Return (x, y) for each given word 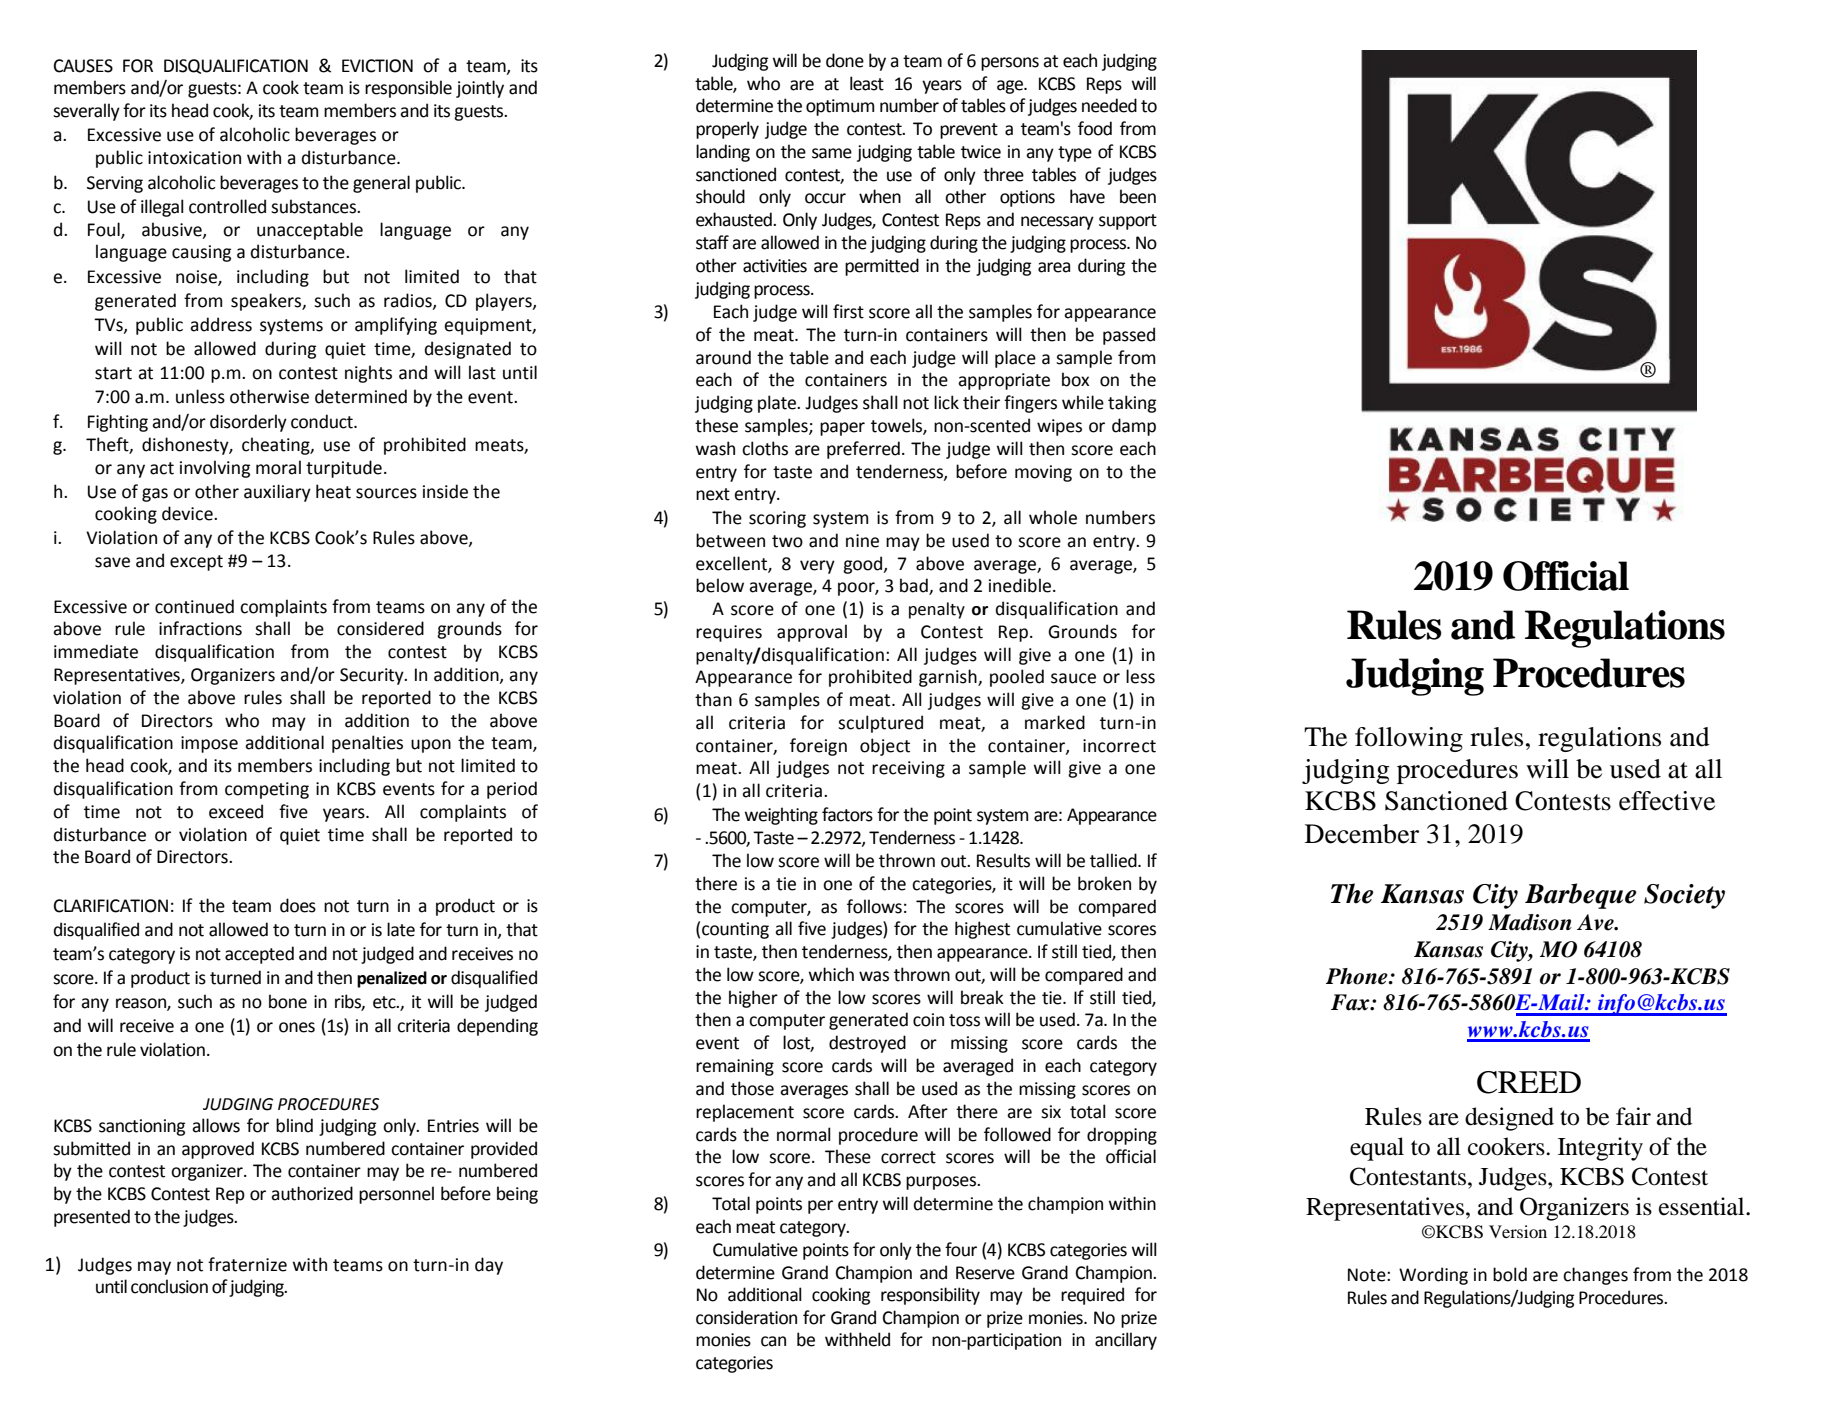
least (867, 83)
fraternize (247, 1264)
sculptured (880, 724)
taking (1132, 404)
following (1409, 739)
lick (946, 402)
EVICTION (377, 66)
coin (928, 1020)
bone (288, 1001)
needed (1109, 105)
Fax (1351, 1002)
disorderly (248, 423)
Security (373, 676)
